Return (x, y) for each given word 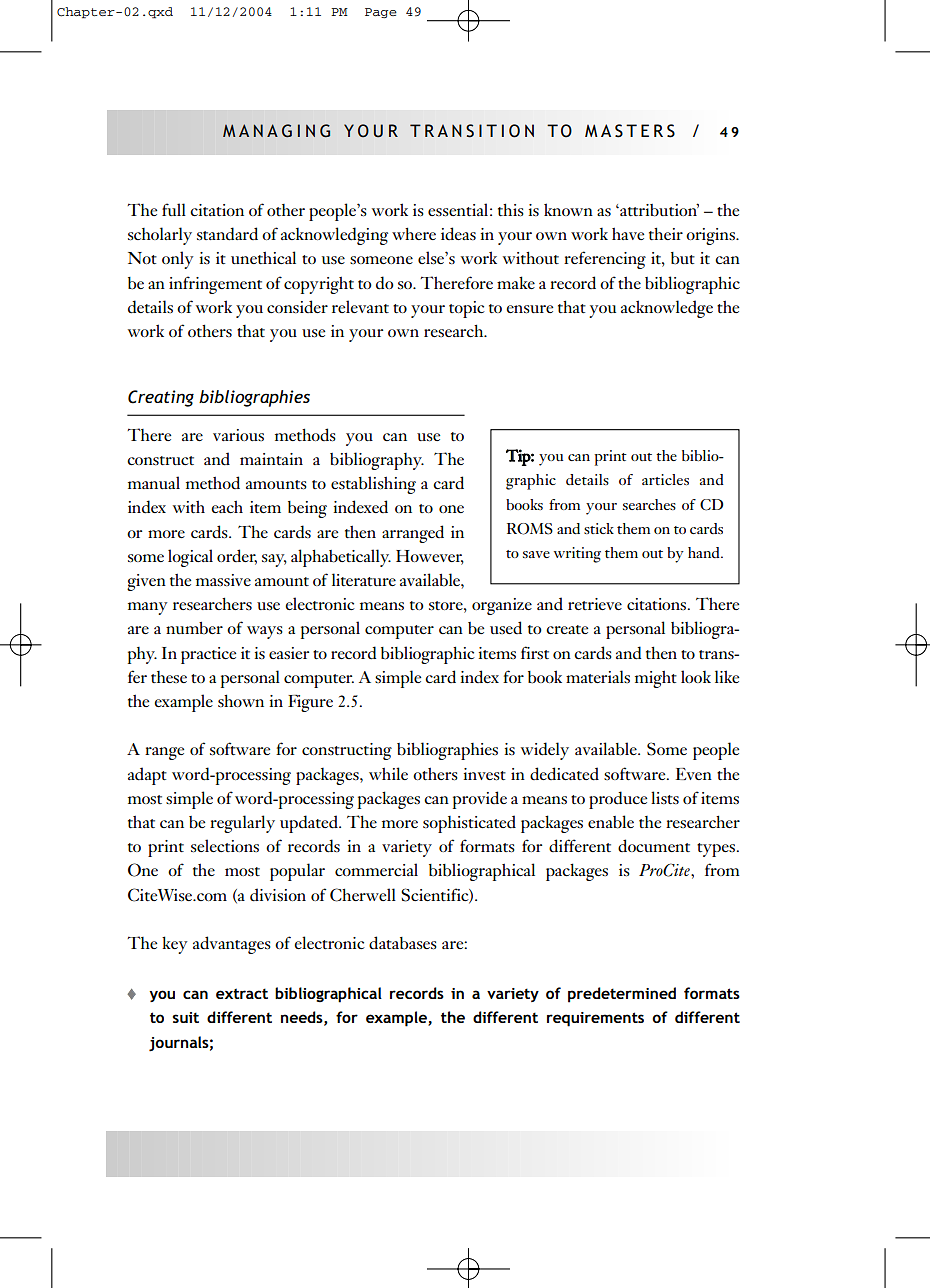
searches (649, 504)
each (227, 506)
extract (242, 993)
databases (403, 943)
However (430, 557)
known (568, 209)
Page (381, 13)
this (511, 210)
